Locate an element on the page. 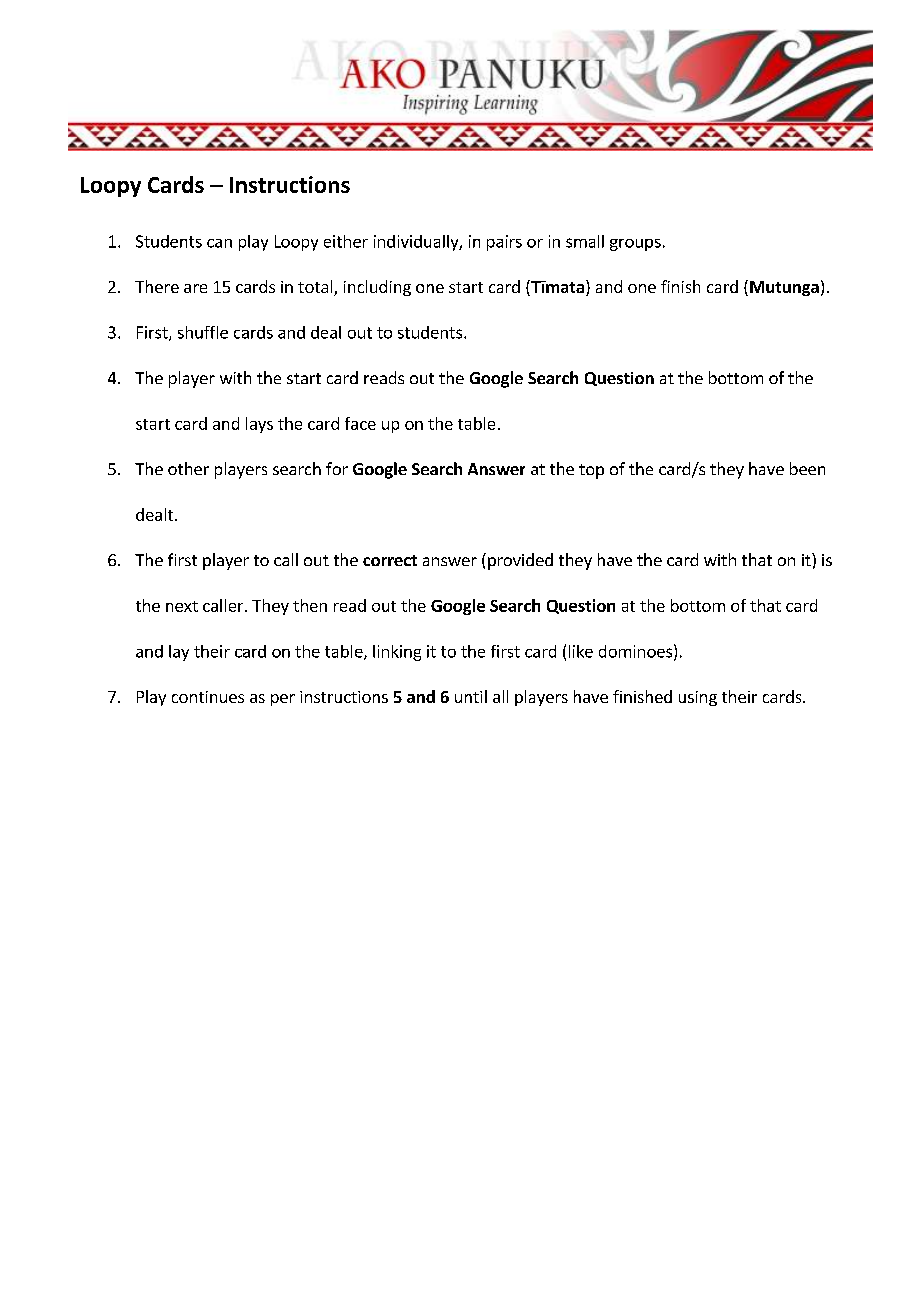  can is located at coordinates (219, 243).
